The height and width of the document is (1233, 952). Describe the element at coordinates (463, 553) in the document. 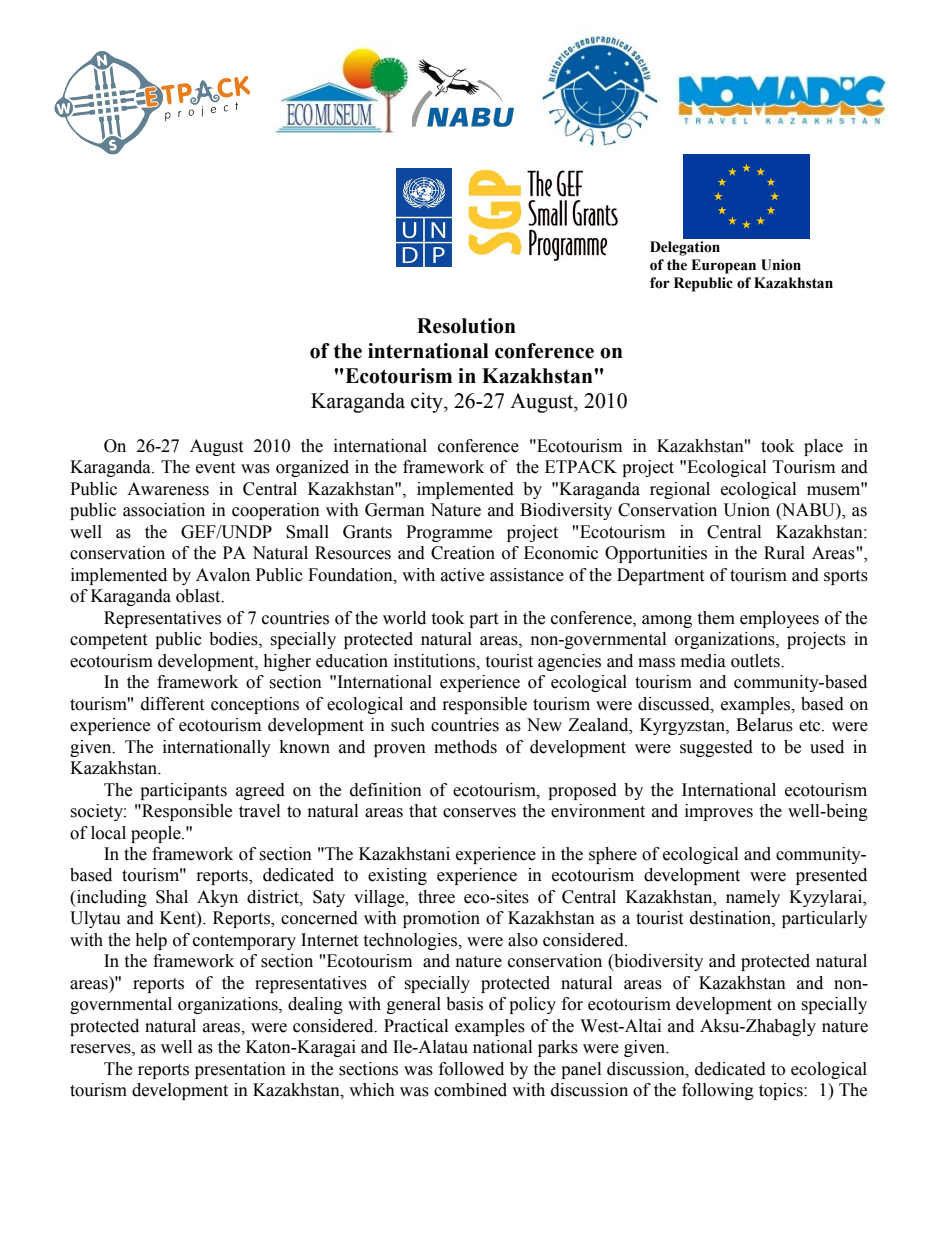

I see `Creation` at that location.
